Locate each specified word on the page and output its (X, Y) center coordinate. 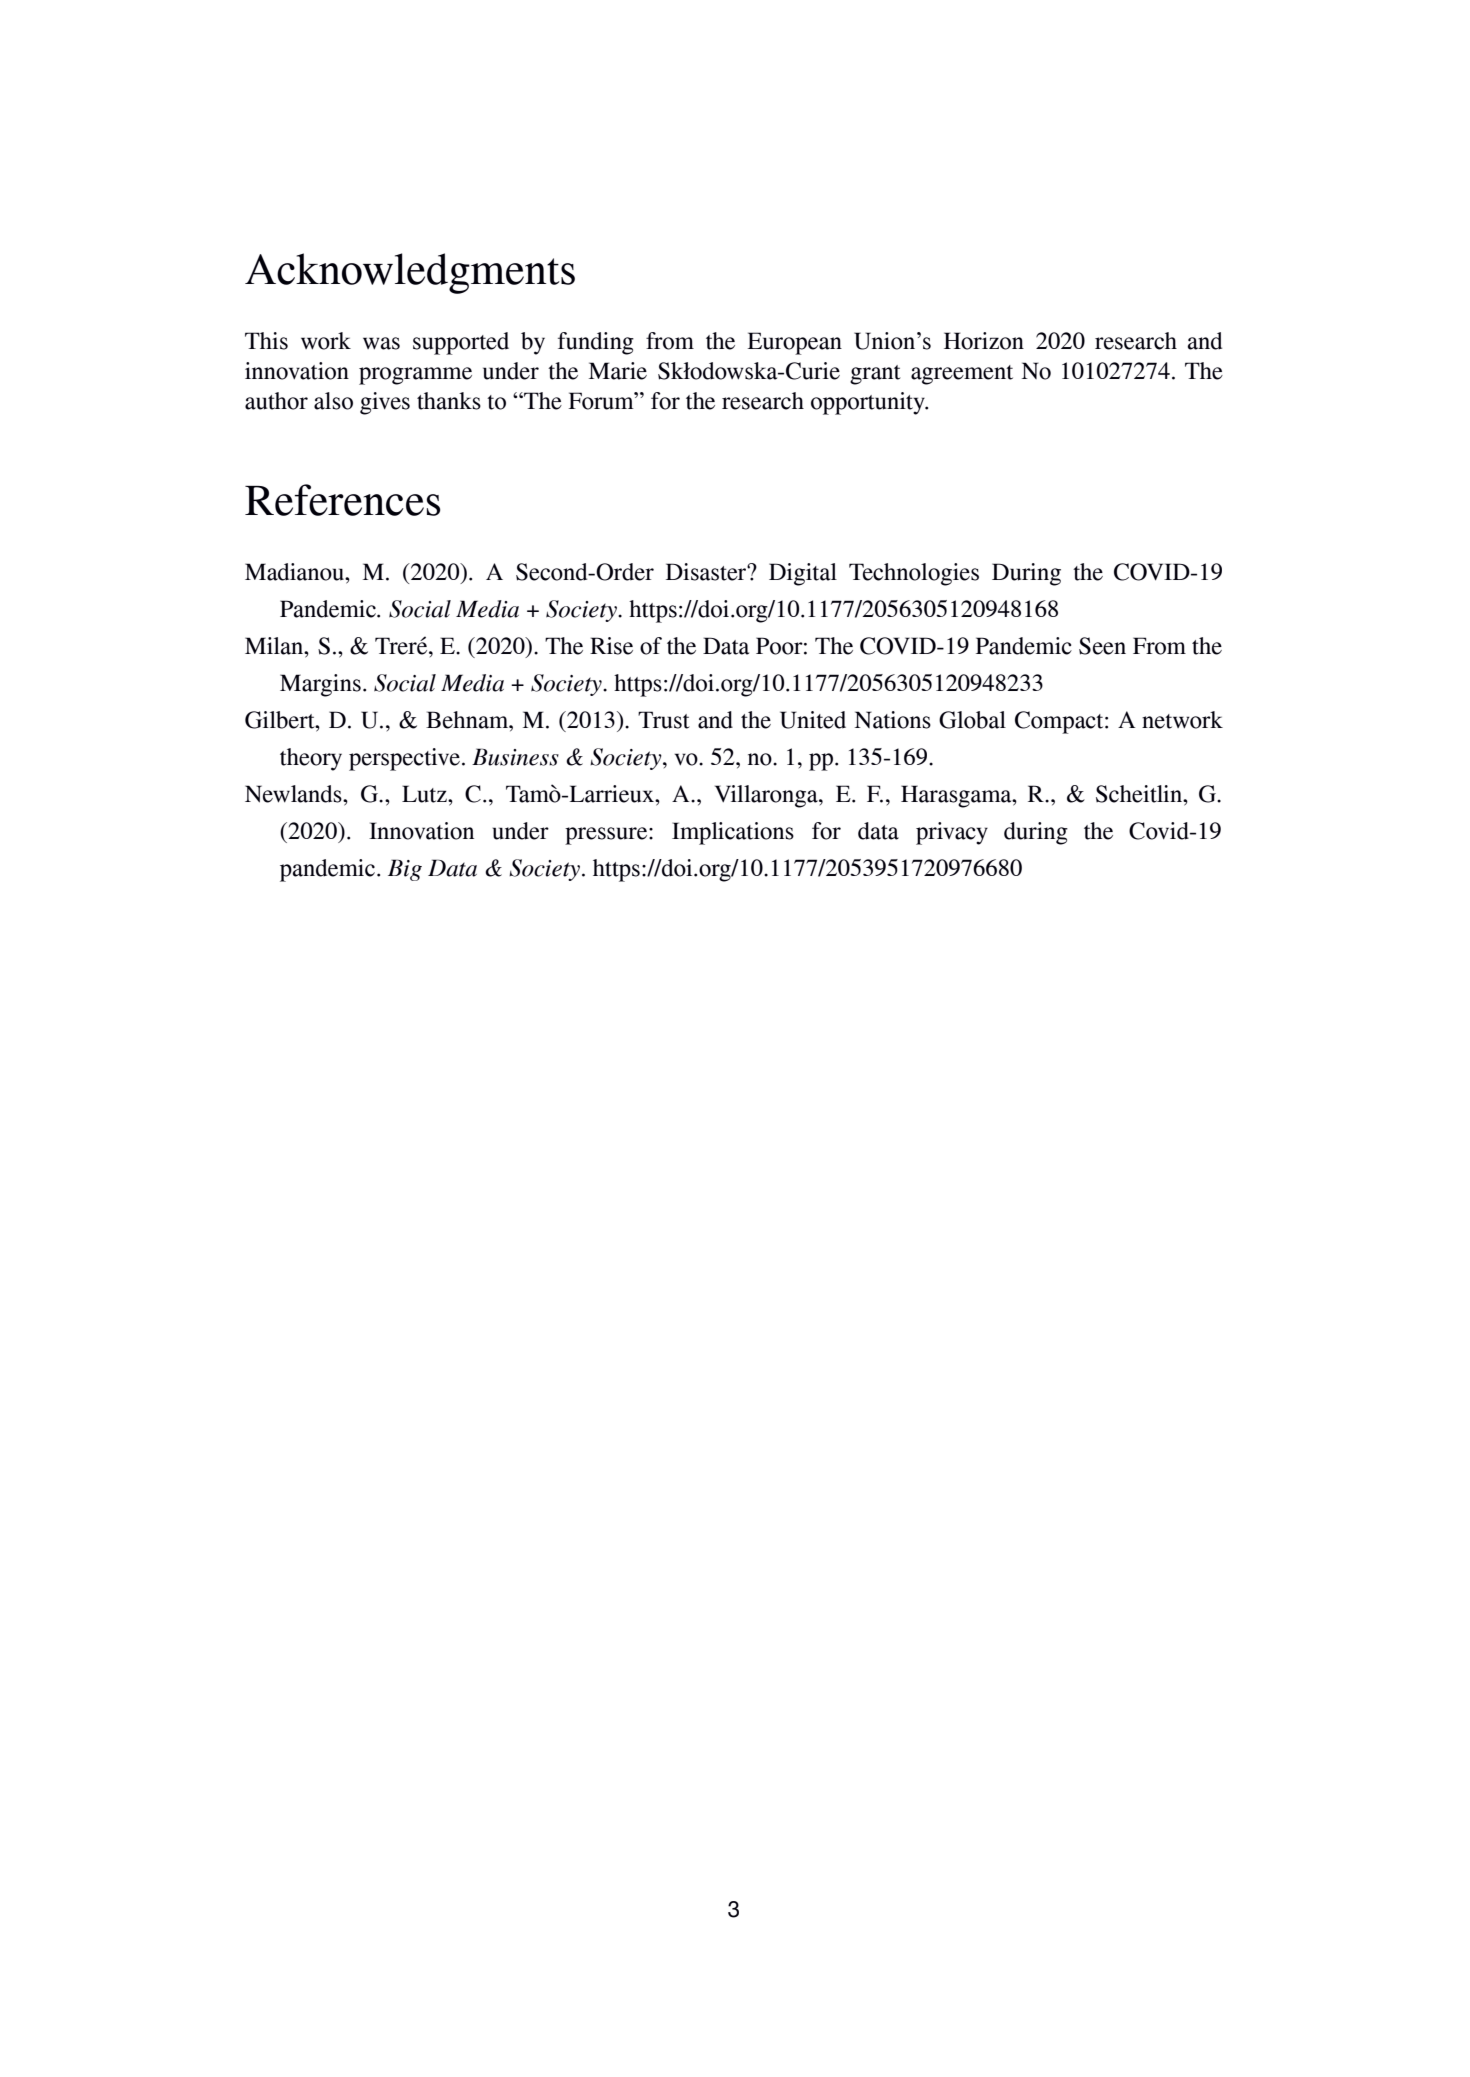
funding (596, 343)
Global (972, 720)
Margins (320, 685)
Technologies (914, 574)
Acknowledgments (410, 273)
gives (385, 403)
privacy (952, 833)
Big (405, 870)
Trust (664, 720)
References (343, 500)
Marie (618, 371)
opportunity (869, 403)
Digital (803, 574)
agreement (962, 375)
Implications (733, 833)
